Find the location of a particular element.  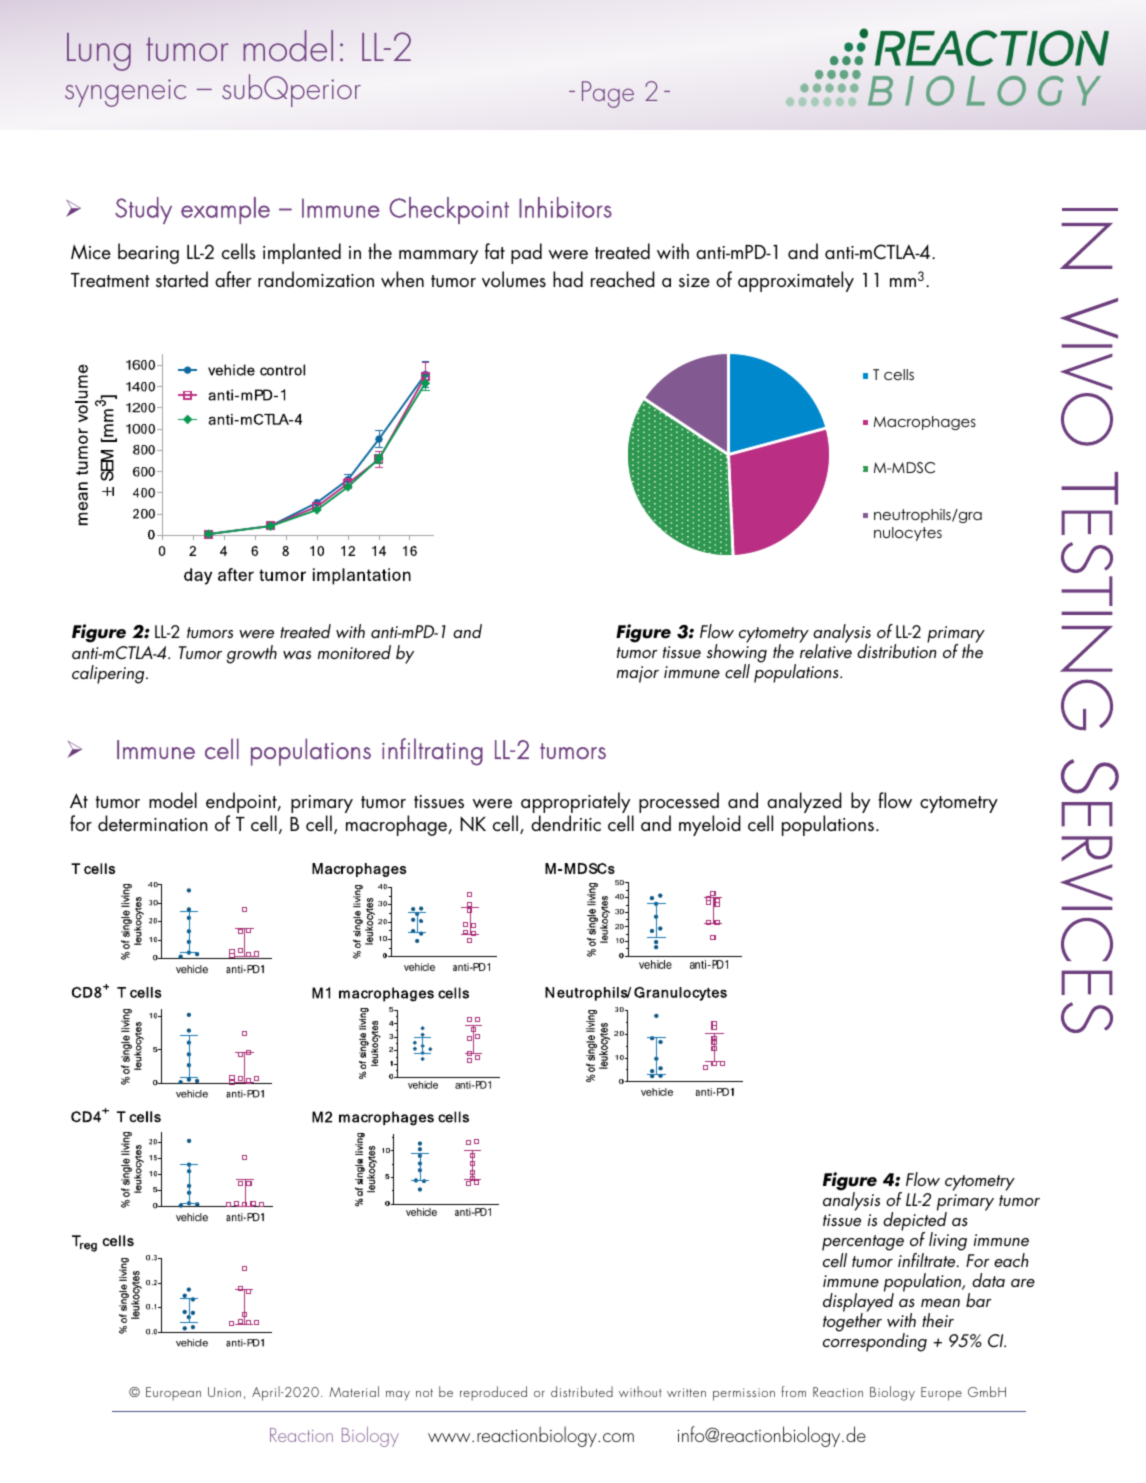

distribution is located at coordinates (896, 650).
